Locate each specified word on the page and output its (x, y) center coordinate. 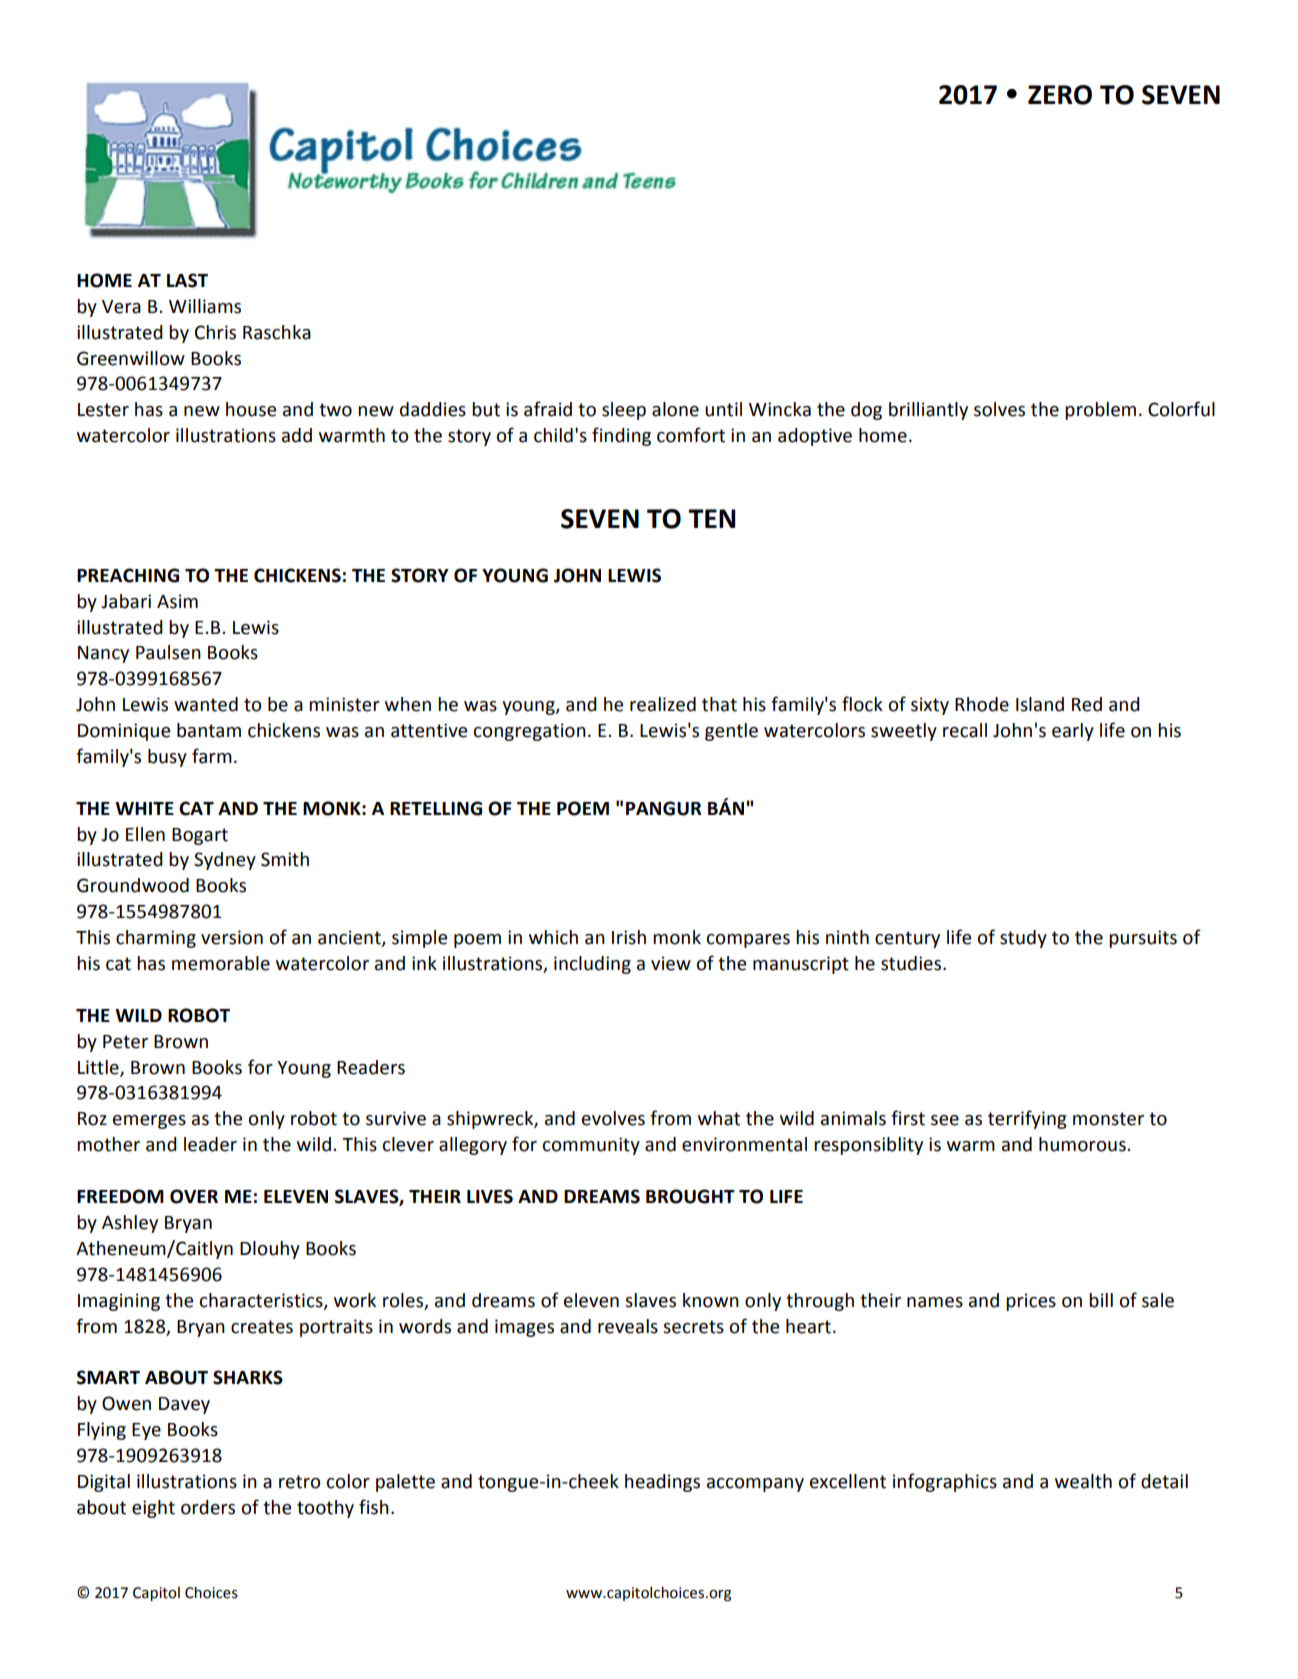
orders (208, 1507)
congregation (530, 732)
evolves (613, 1118)
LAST (187, 280)
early (1073, 732)
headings (662, 1483)
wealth (1083, 1481)
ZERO (1060, 95)
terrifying (1027, 1119)
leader (210, 1144)
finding (621, 436)
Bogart (200, 836)
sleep (624, 411)
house (251, 409)
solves (999, 409)
